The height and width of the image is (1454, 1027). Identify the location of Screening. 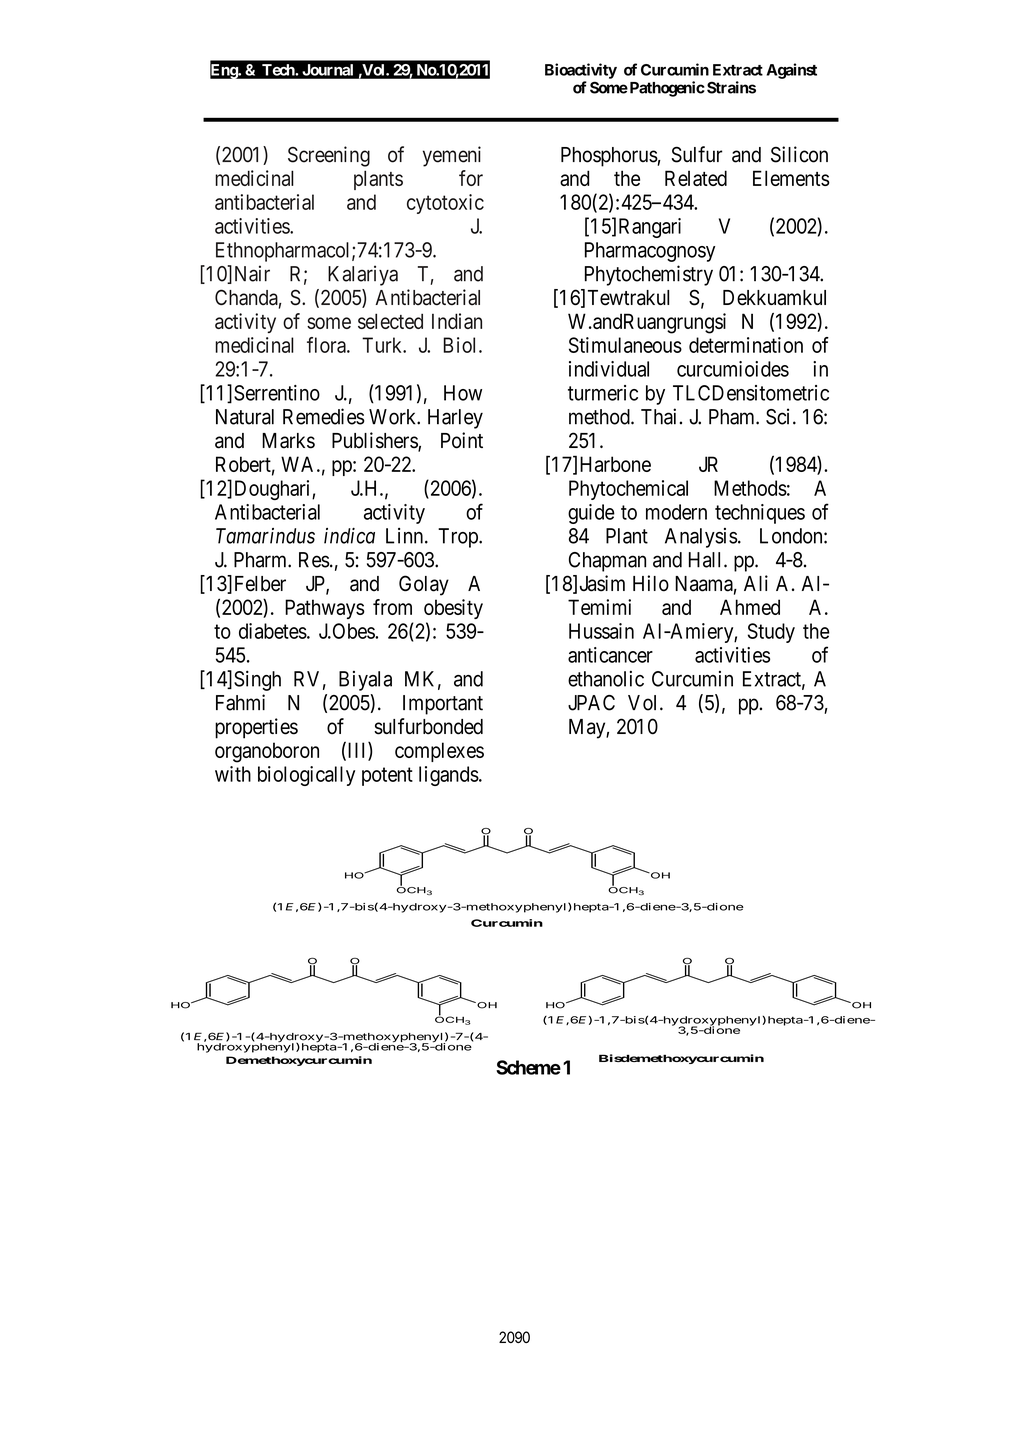
(329, 156).
